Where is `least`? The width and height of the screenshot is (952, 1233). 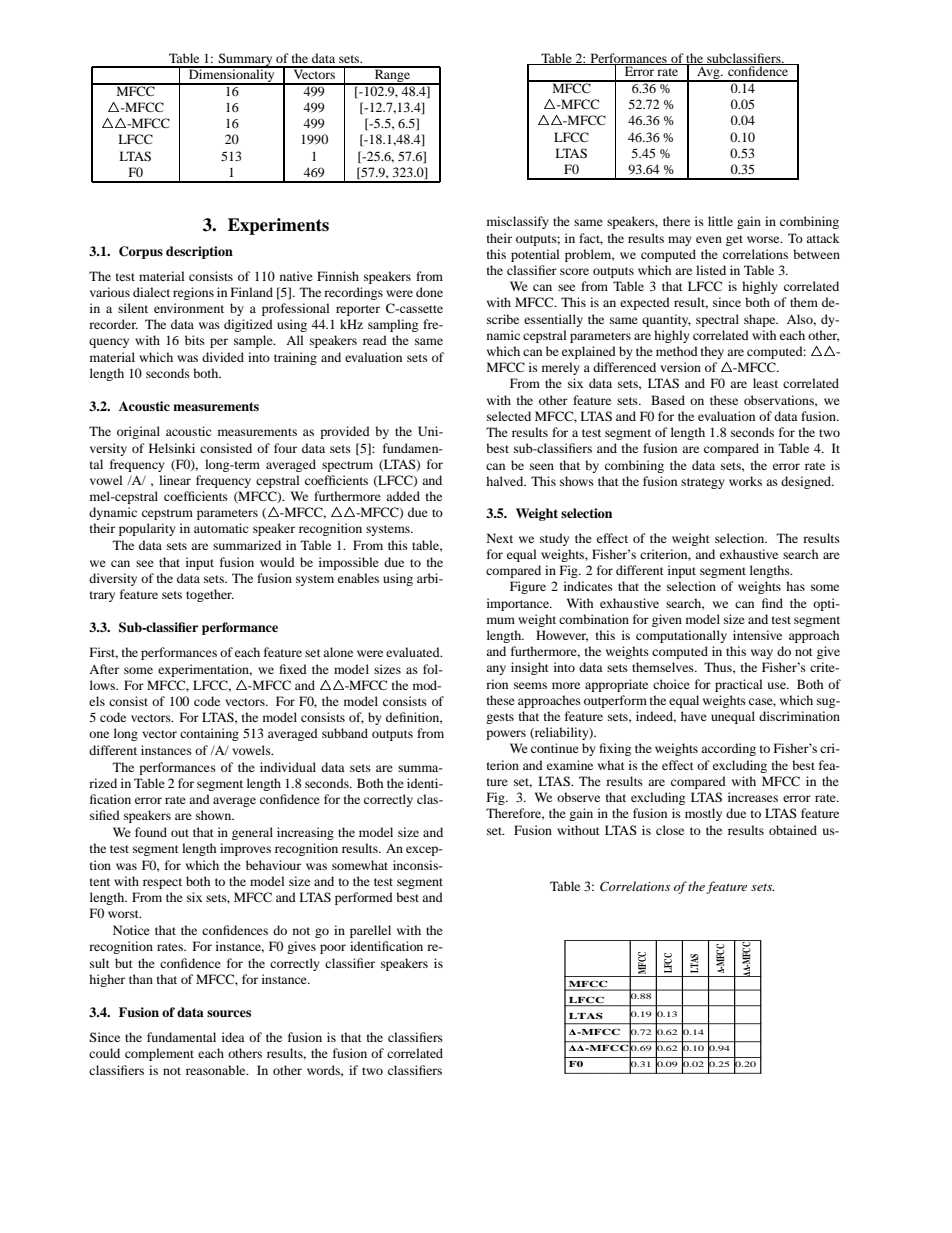
least is located at coordinates (765, 383).
